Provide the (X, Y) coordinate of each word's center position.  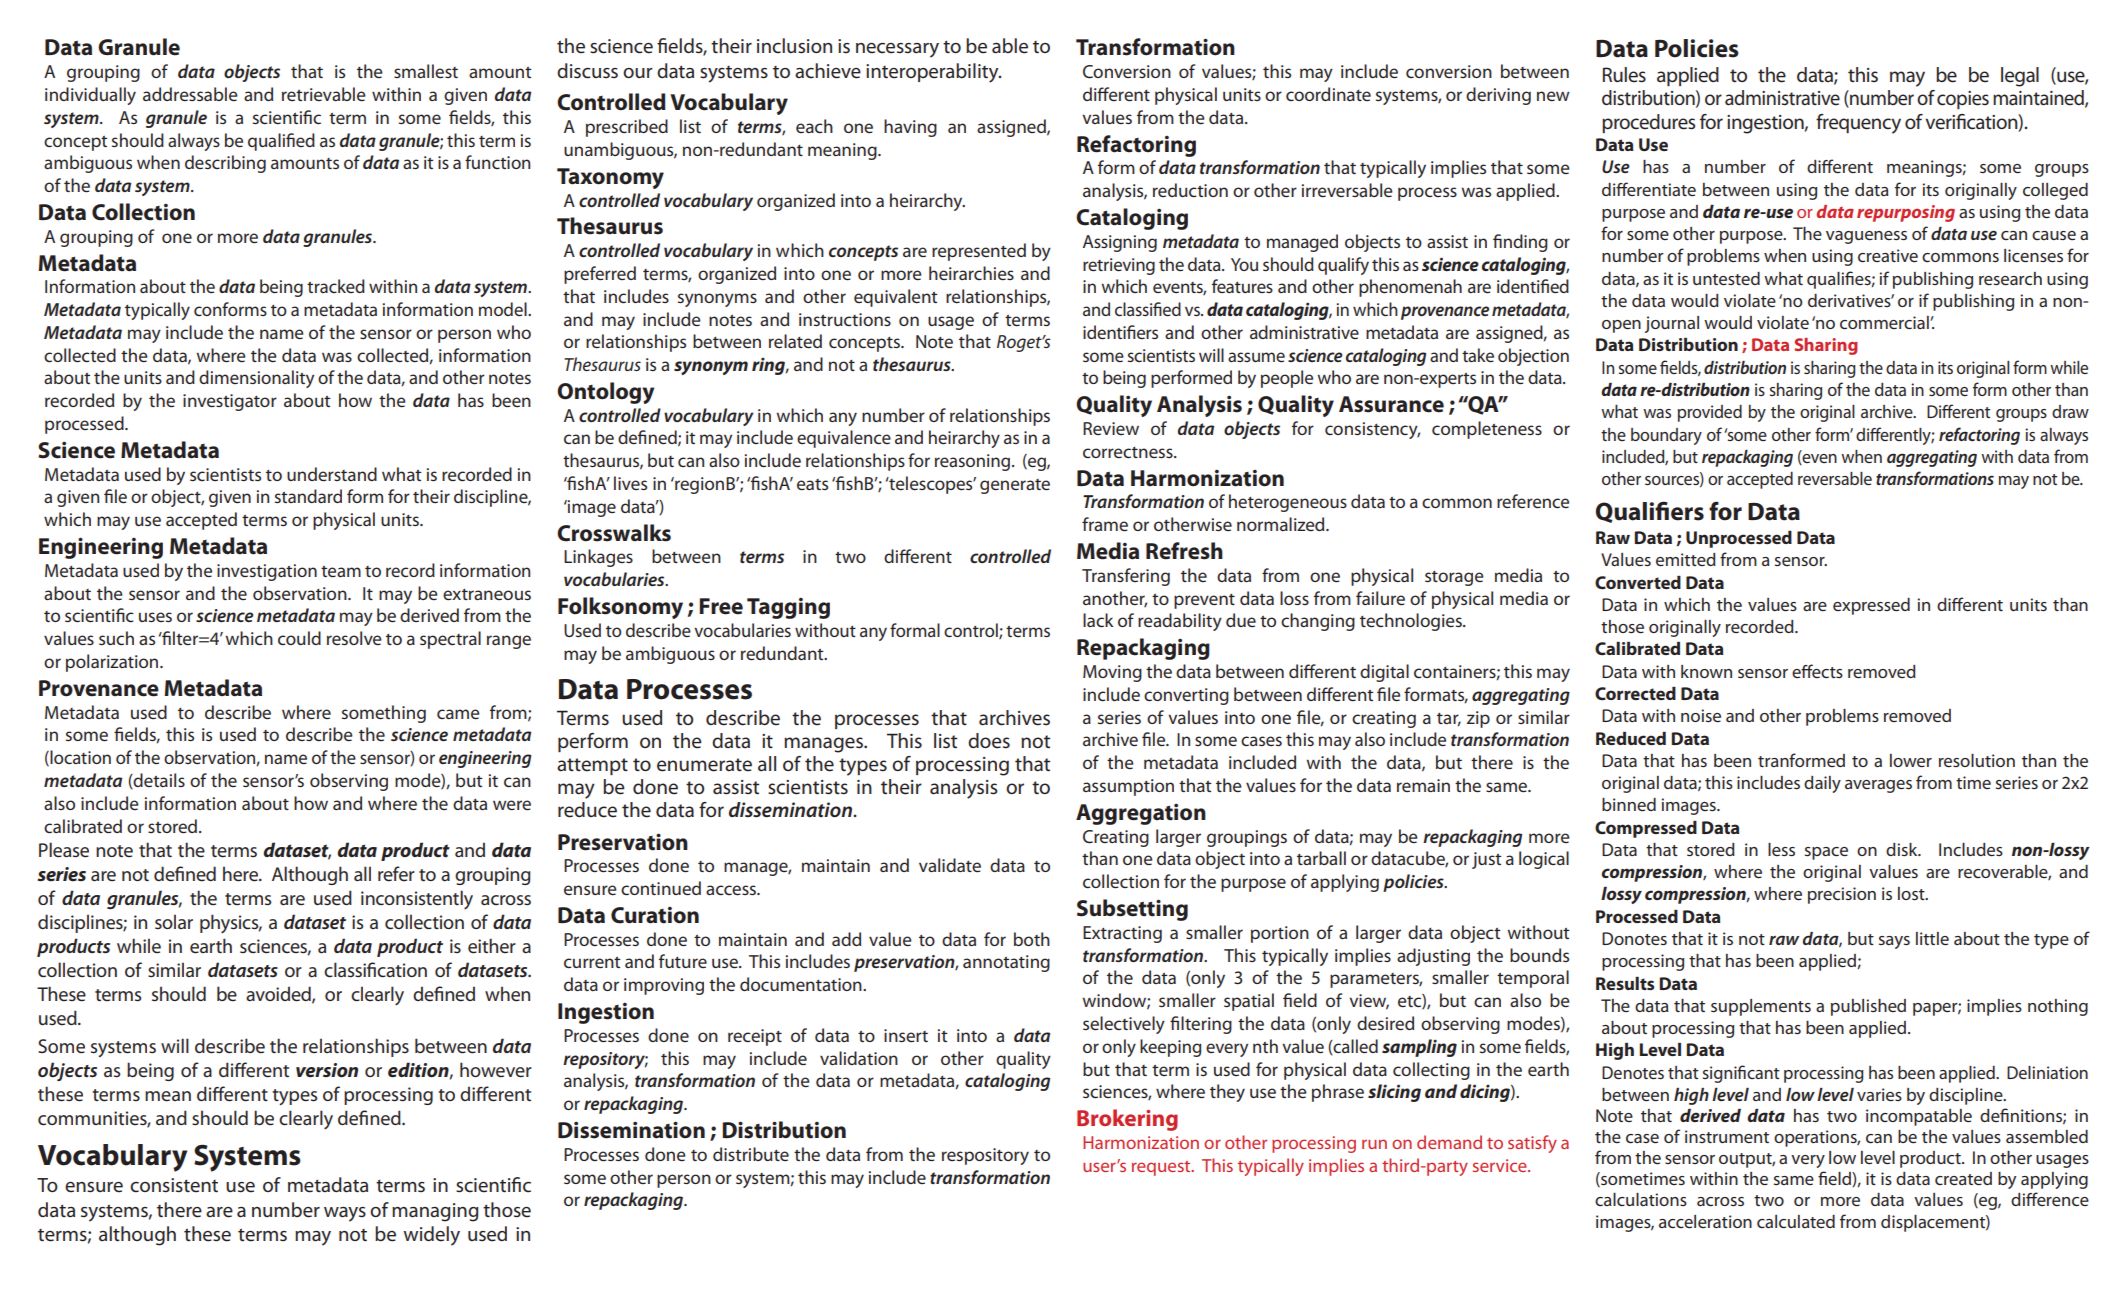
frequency (1858, 124)
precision (1842, 895)
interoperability (933, 73)
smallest (426, 71)
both (1032, 939)
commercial (1885, 322)
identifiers (1120, 332)
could (299, 638)
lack (1098, 620)
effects (1817, 671)
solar (174, 922)
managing (435, 1212)
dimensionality (256, 379)
